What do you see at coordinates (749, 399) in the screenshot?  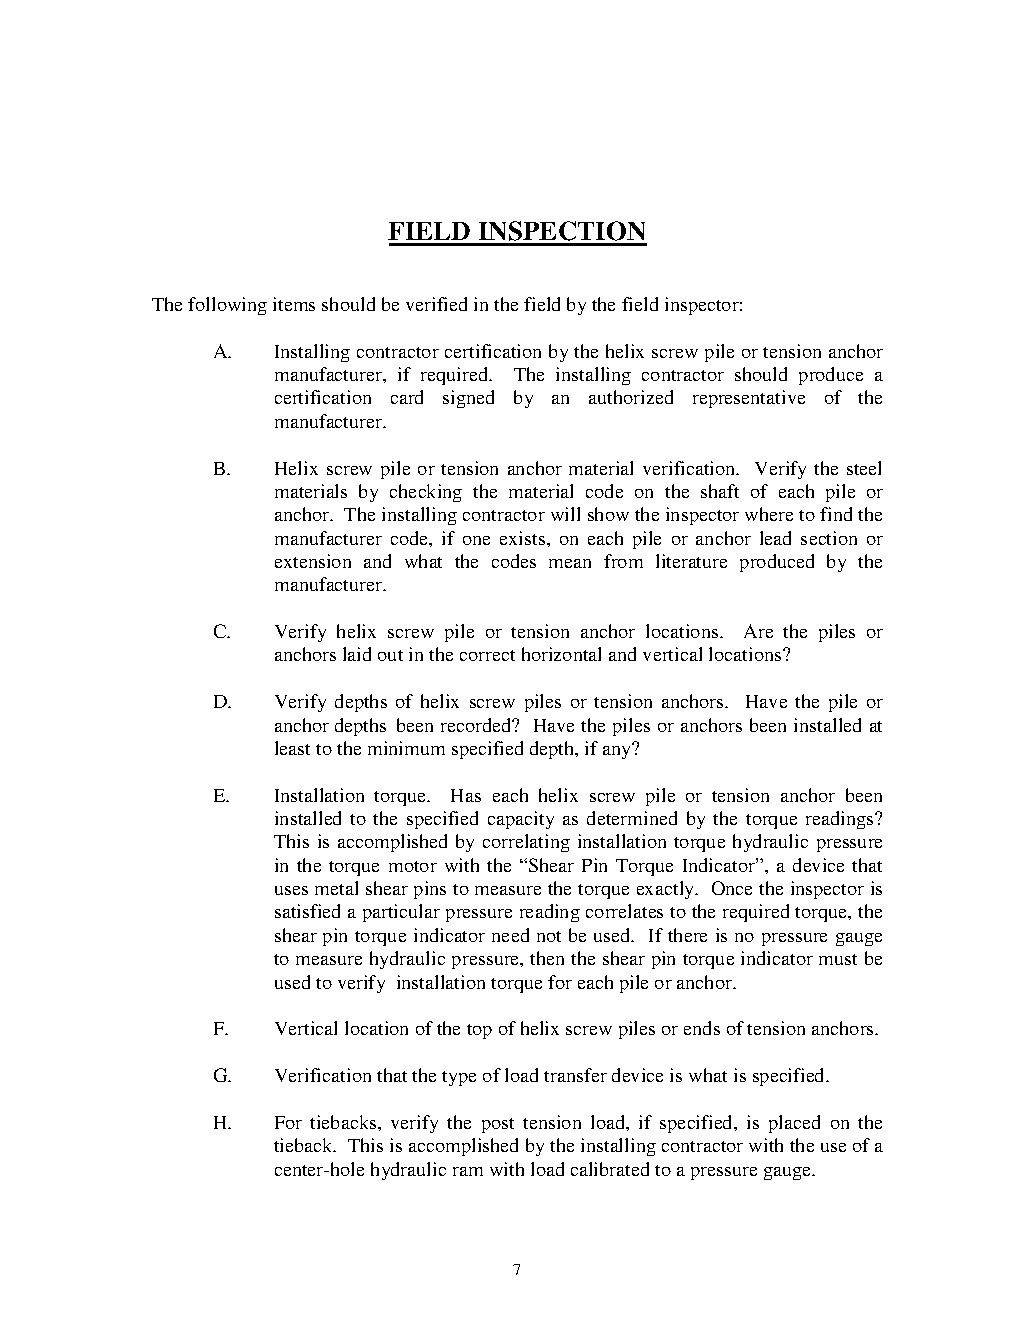 I see `representative` at bounding box center [749, 399].
